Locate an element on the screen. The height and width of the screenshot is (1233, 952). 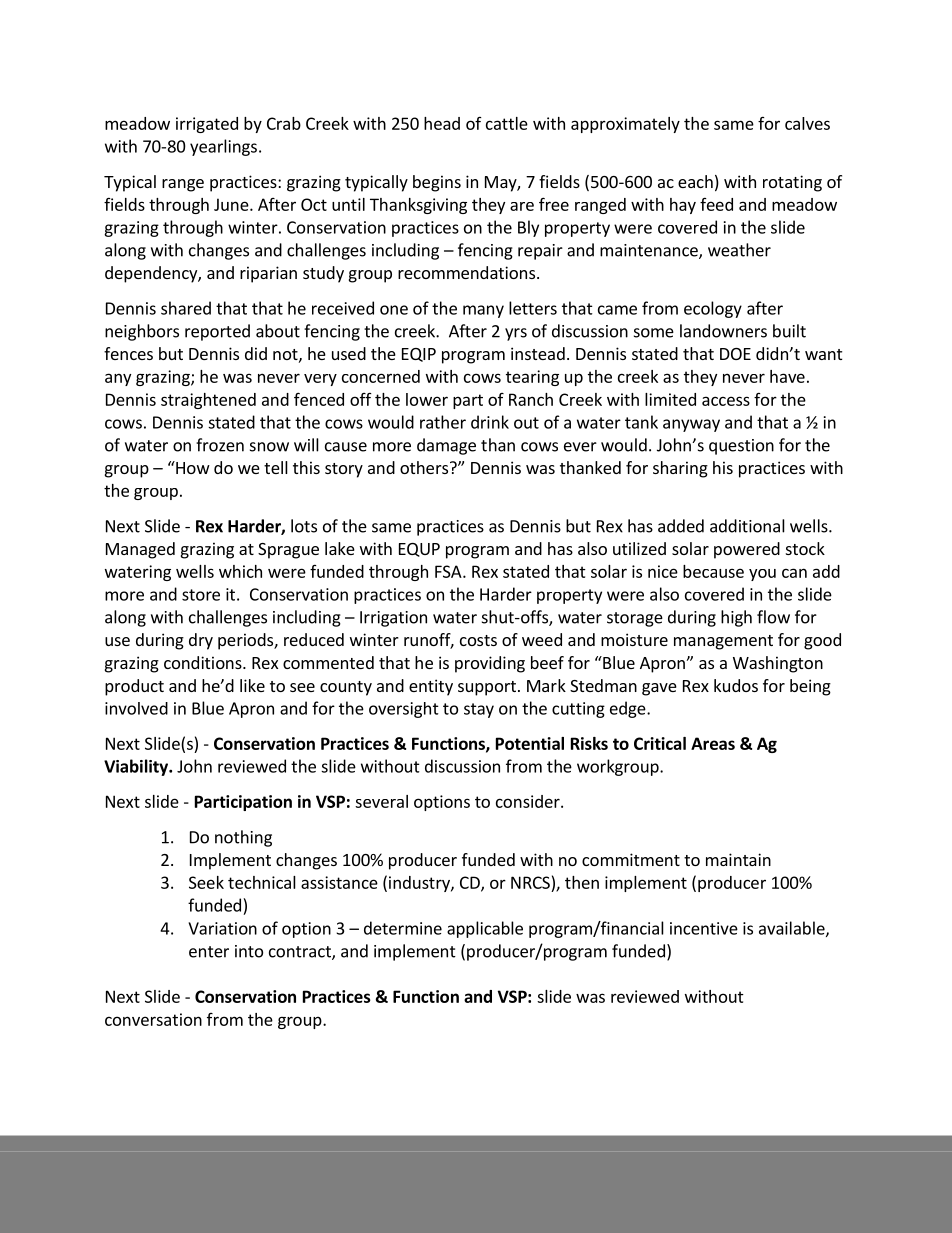
each is located at coordinates (695, 181).
